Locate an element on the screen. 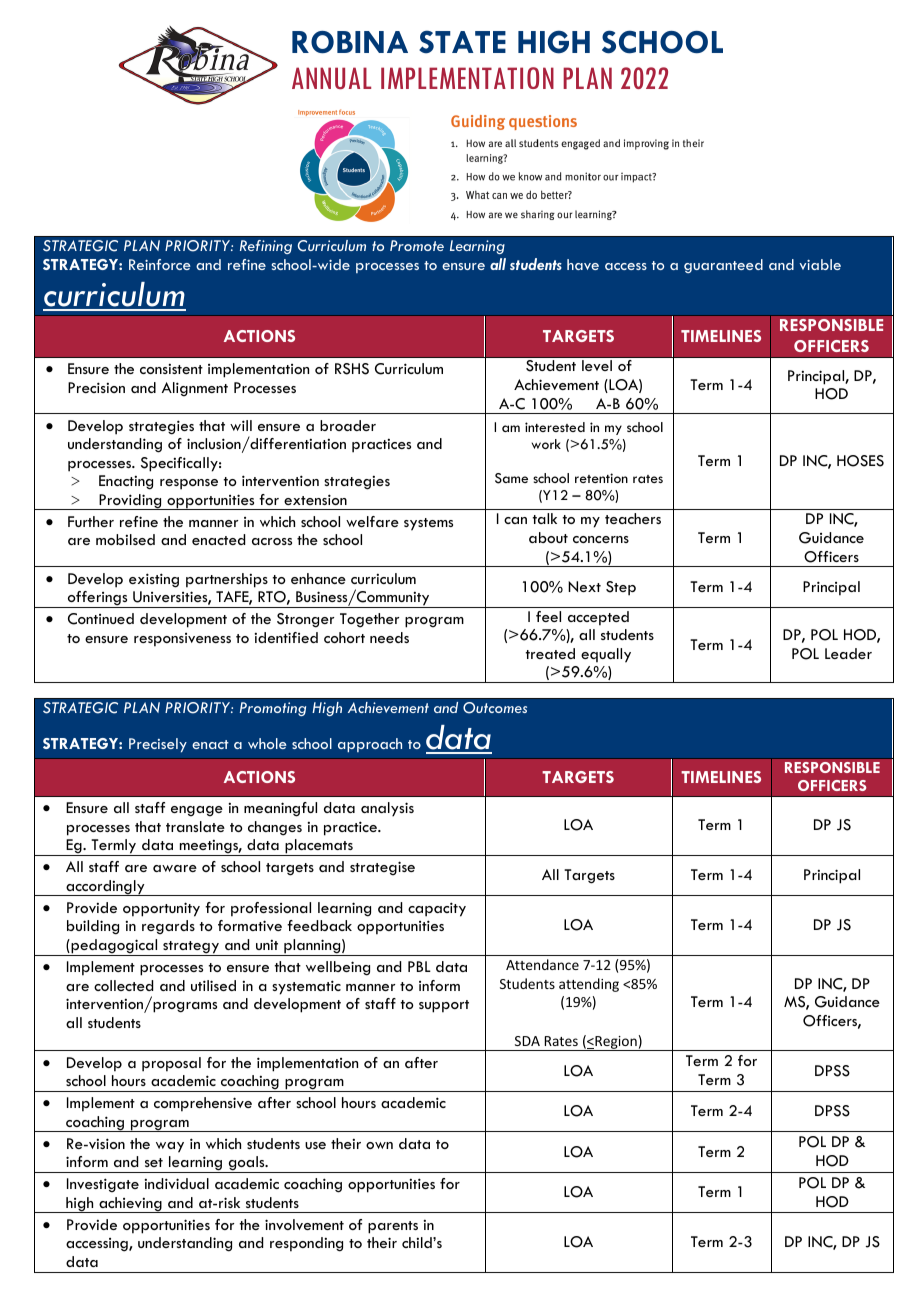 The image size is (924, 1308). treated is located at coordinates (550, 653).
